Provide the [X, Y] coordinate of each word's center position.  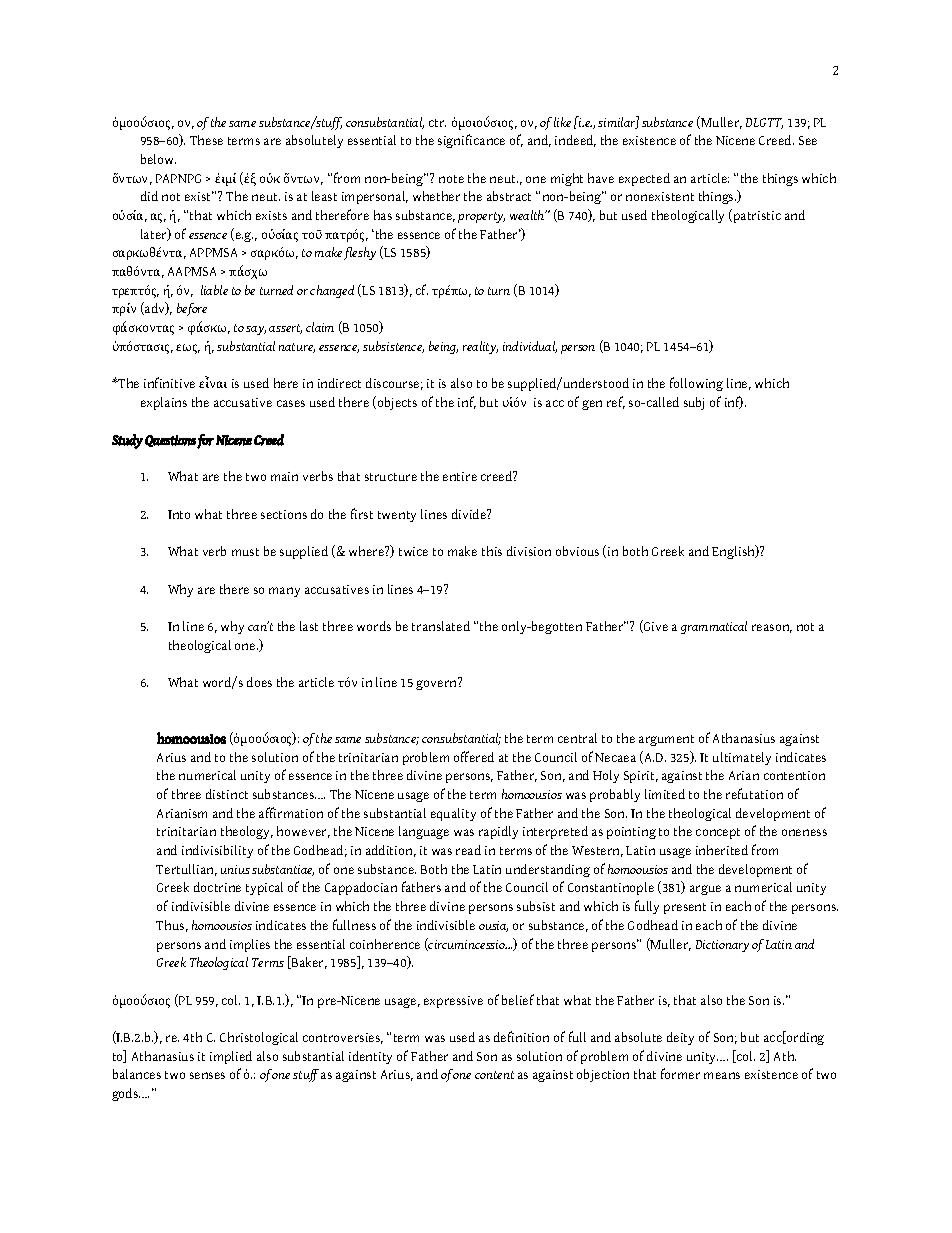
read [468, 850]
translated [441, 626]
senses [207, 1075]
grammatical [714, 627]
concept [718, 833]
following [696, 384]
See [808, 140]
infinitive [169, 382]
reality [480, 347]
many [284, 592]
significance [471, 141]
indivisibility [217, 851]
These [206, 140]
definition [521, 1036]
